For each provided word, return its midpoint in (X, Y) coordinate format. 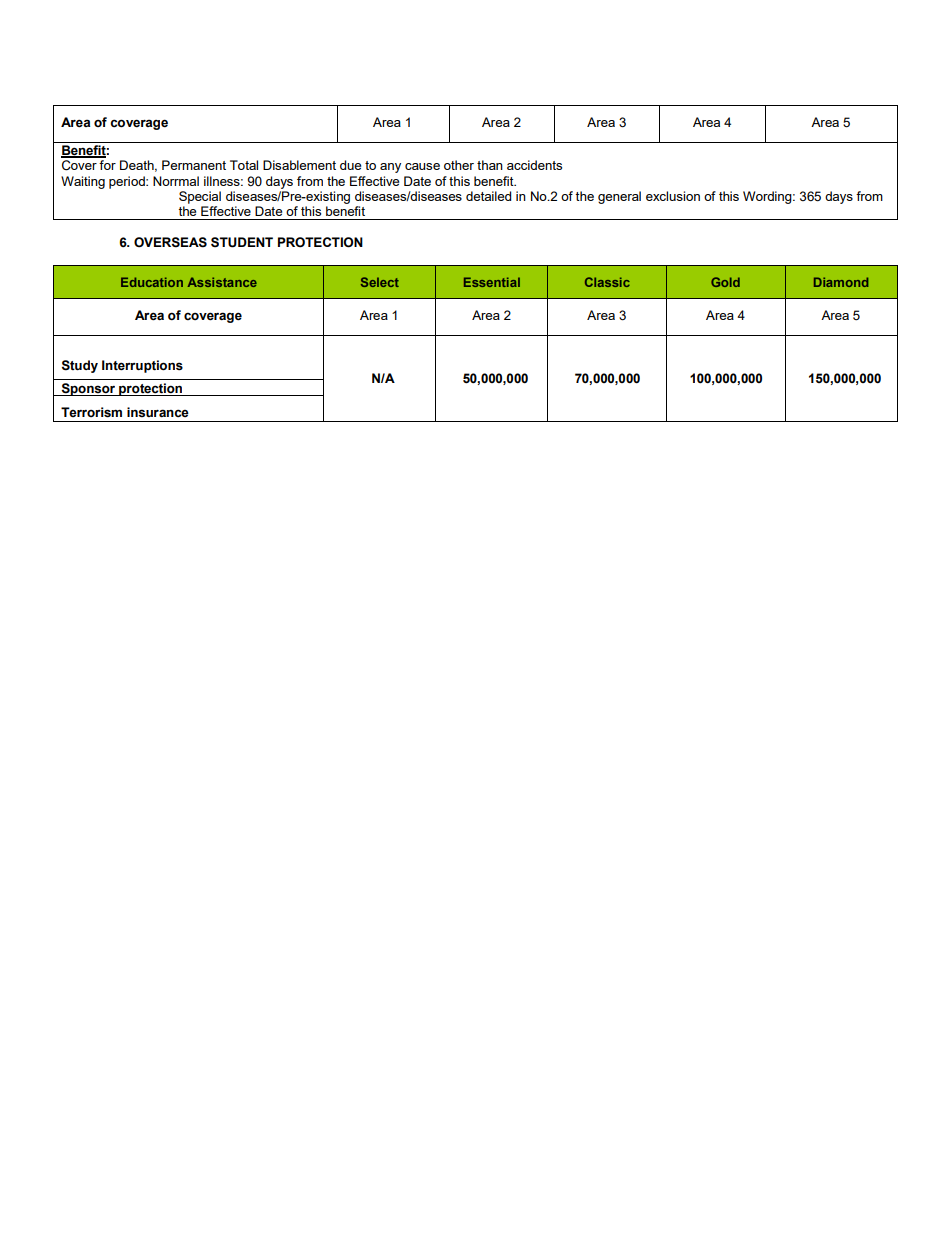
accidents (534, 165)
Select (380, 282)
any (390, 168)
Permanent (194, 165)
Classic (607, 282)
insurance (158, 412)
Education (152, 282)
